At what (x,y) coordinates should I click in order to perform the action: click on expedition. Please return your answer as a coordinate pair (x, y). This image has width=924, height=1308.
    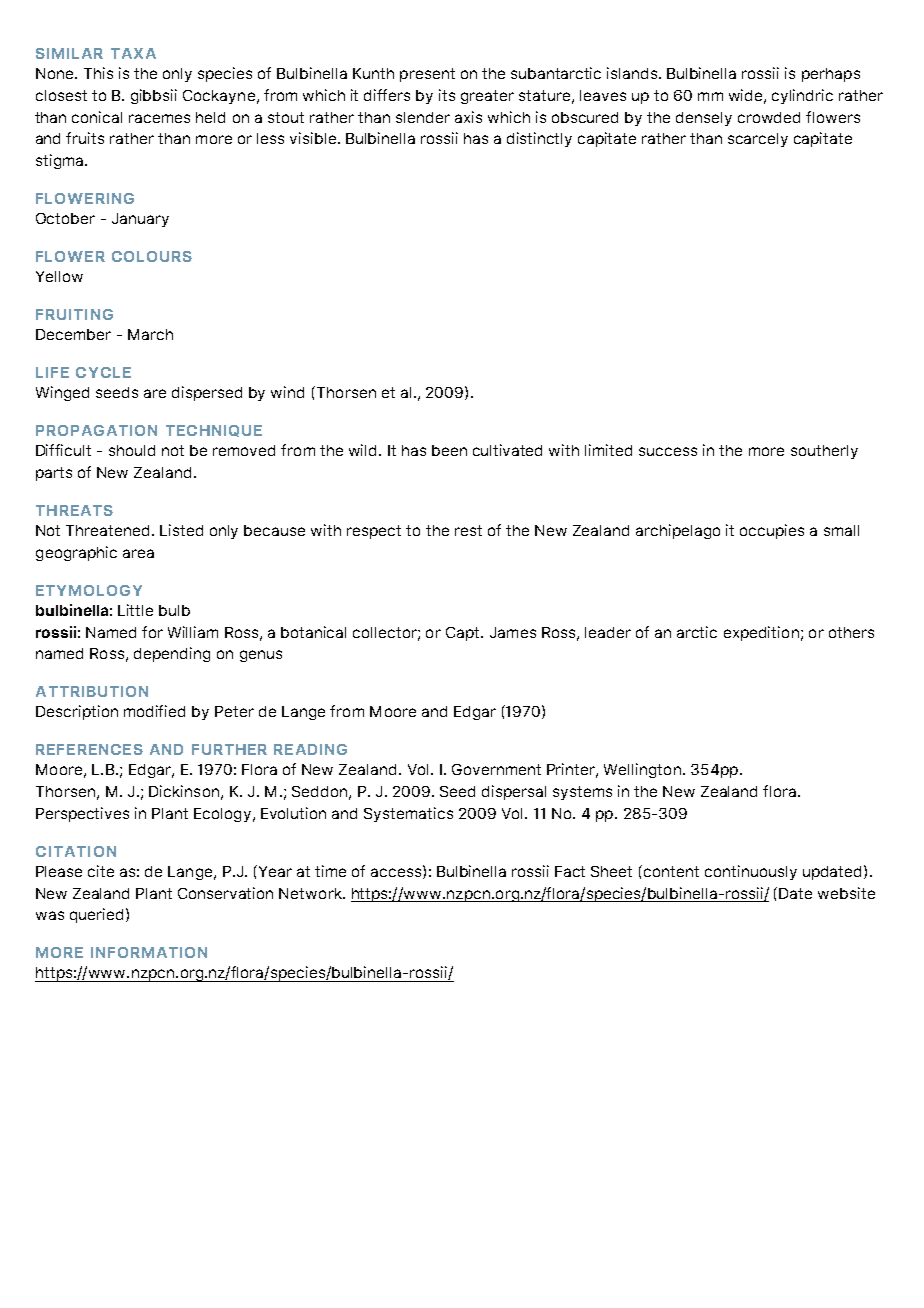
    Looking at the image, I should click on (761, 633).
